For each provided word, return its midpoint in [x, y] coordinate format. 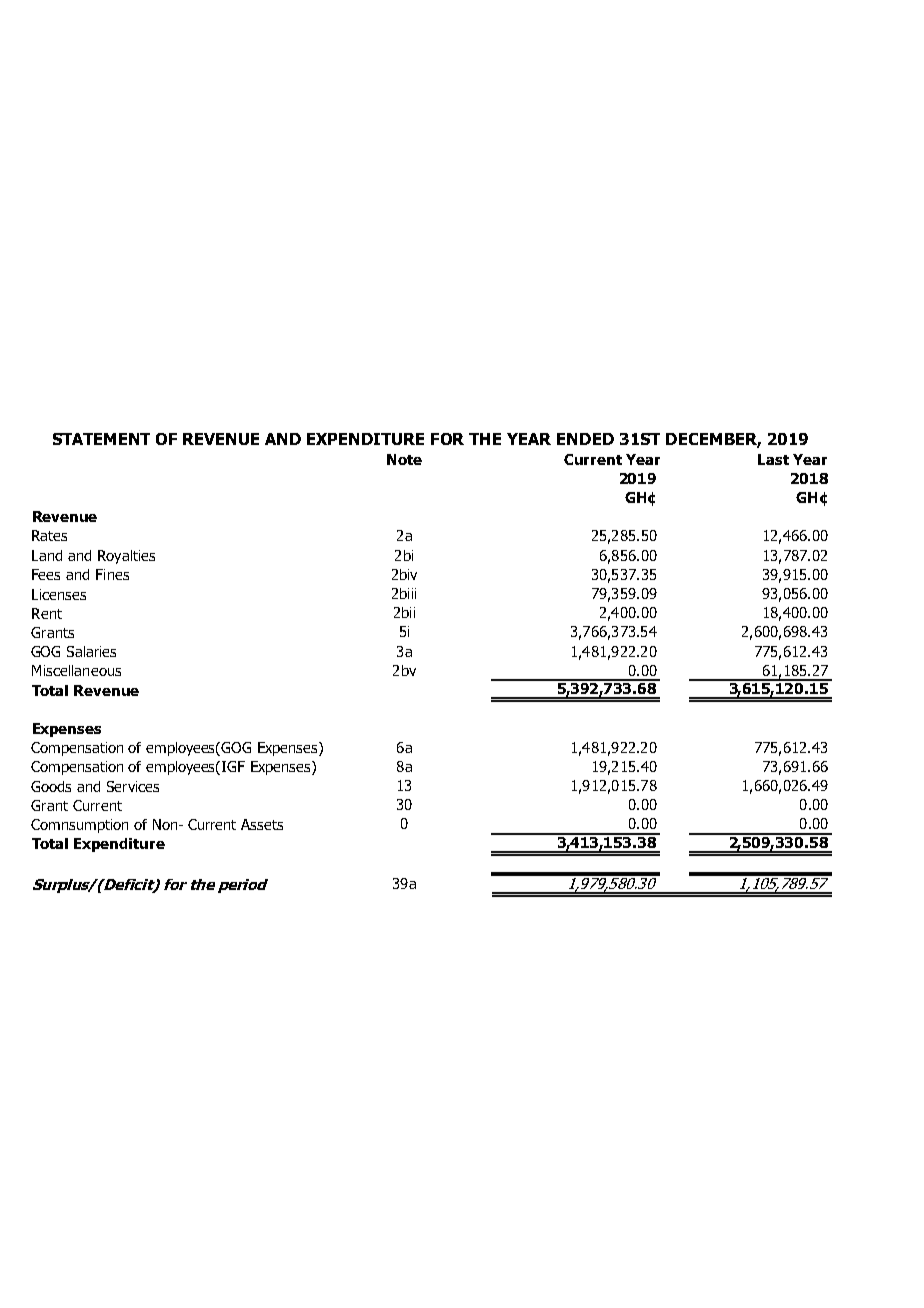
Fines [112, 574]
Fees [46, 574]
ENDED [585, 439]
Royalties [126, 557]
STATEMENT [101, 439]
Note [404, 459]
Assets [262, 824]
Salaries [91, 651]
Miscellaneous [76, 670]
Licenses [59, 594]
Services [133, 786]
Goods [51, 786]
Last [773, 459]
